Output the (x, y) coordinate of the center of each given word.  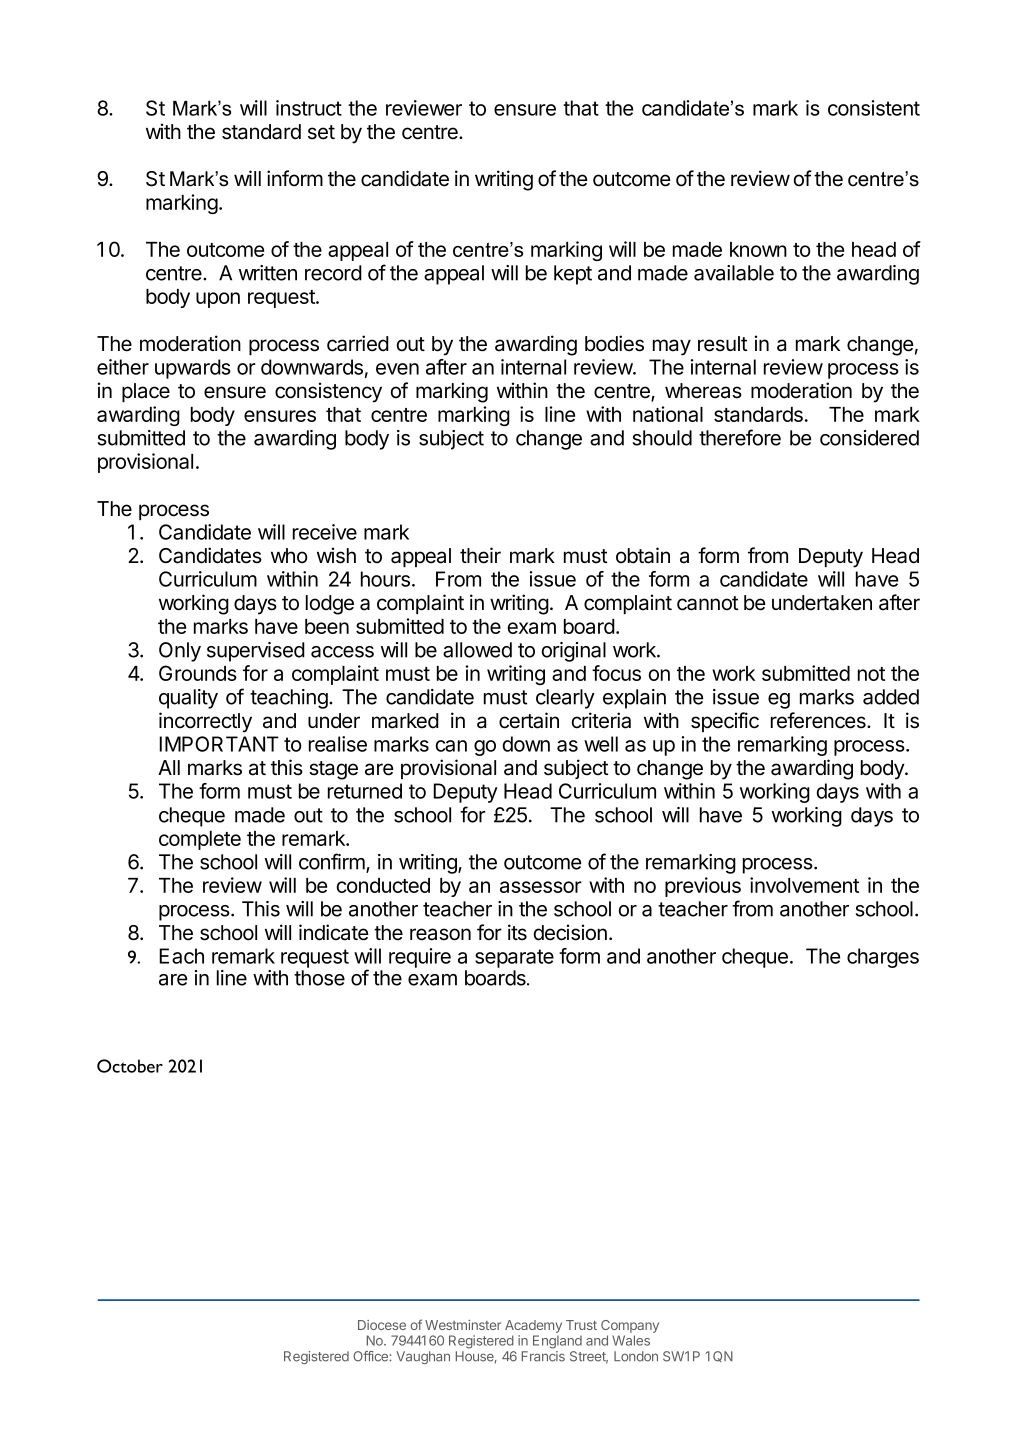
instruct (309, 108)
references (819, 720)
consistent (874, 108)
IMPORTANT (219, 744)
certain (529, 720)
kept (573, 275)
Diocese (382, 1325)
